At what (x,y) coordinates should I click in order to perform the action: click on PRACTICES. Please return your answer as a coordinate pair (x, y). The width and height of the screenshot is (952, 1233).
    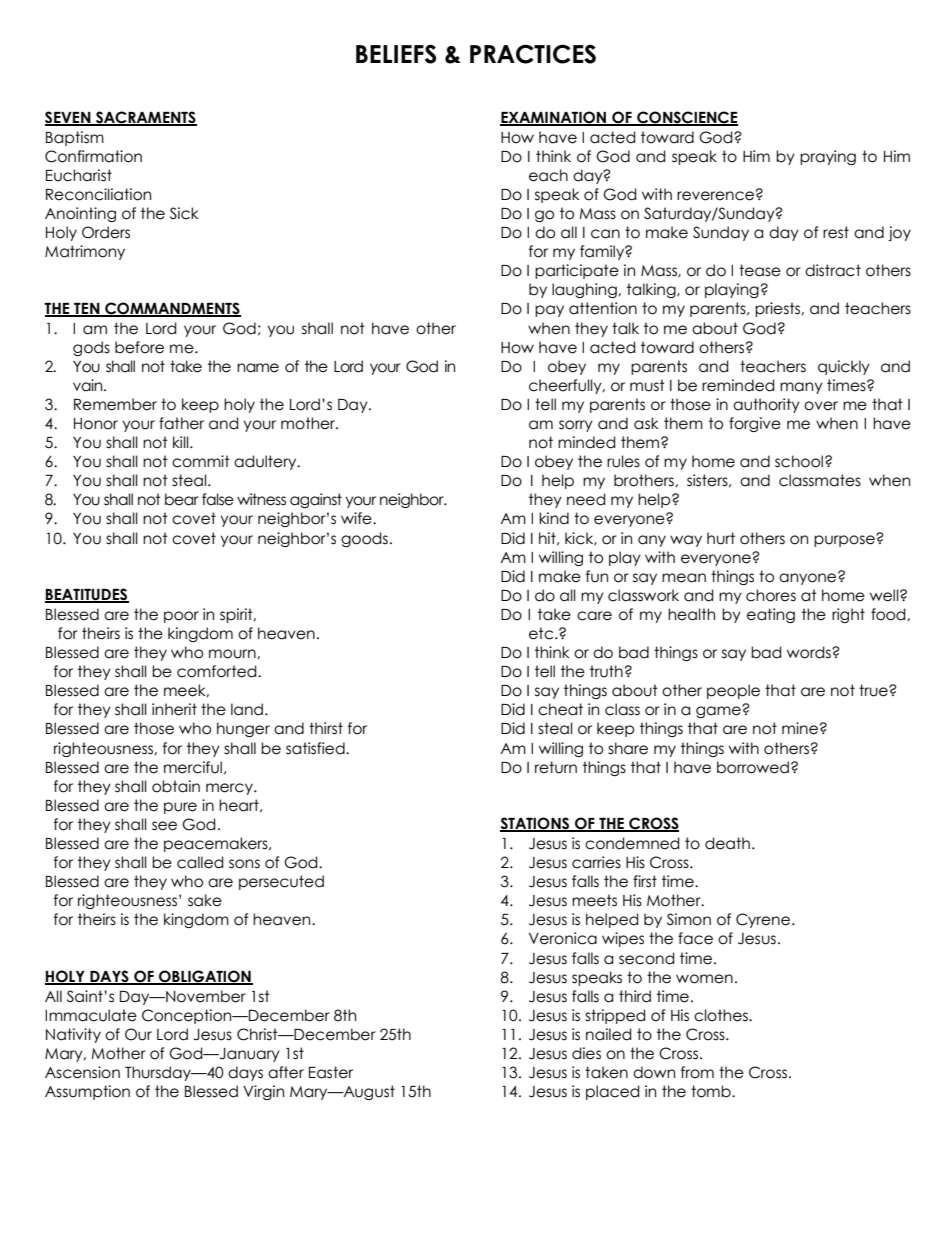
    Looking at the image, I should click on (533, 54).
